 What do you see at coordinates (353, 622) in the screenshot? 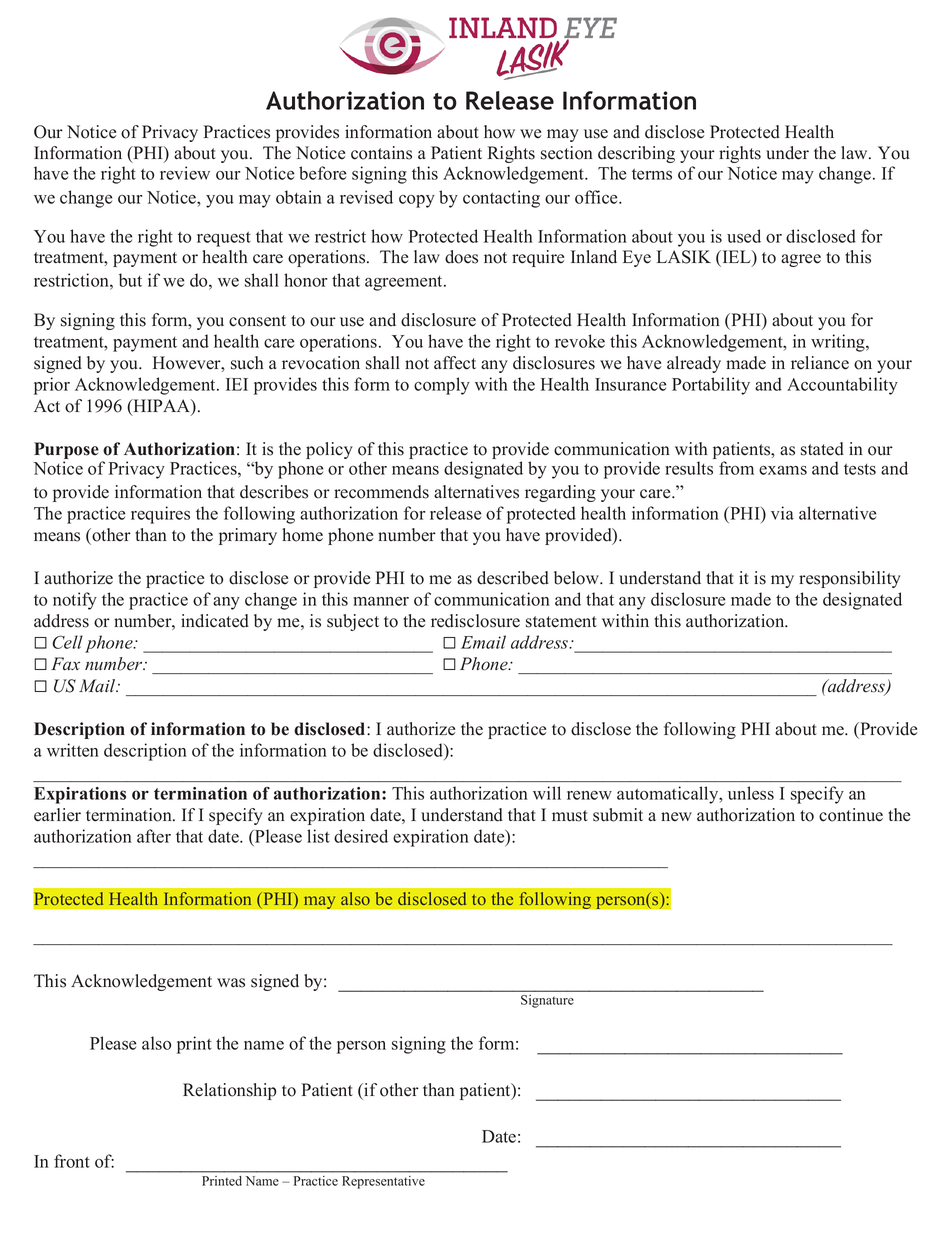
I see `subject` at bounding box center [353, 622].
